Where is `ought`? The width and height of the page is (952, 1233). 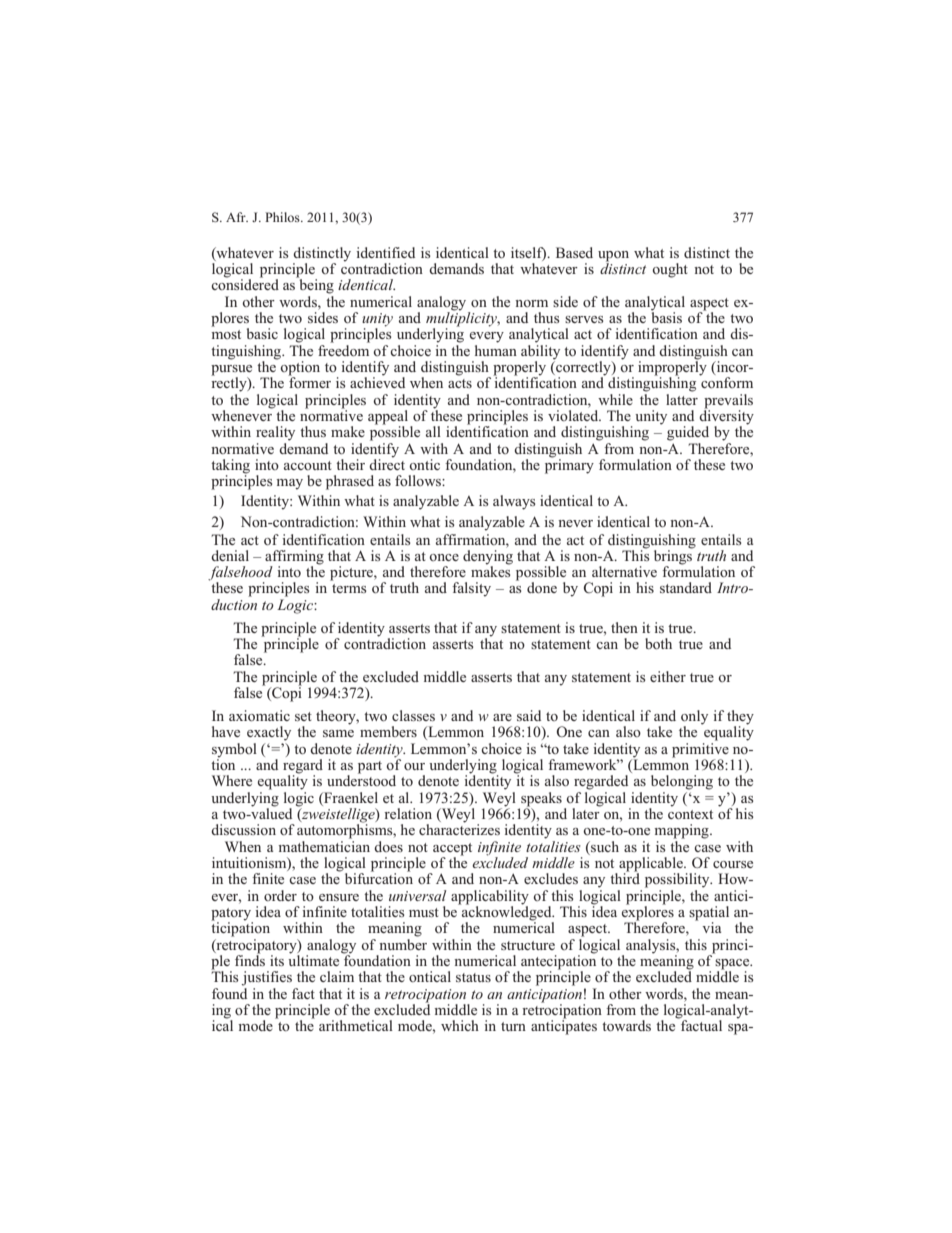 ought is located at coordinates (670, 270).
